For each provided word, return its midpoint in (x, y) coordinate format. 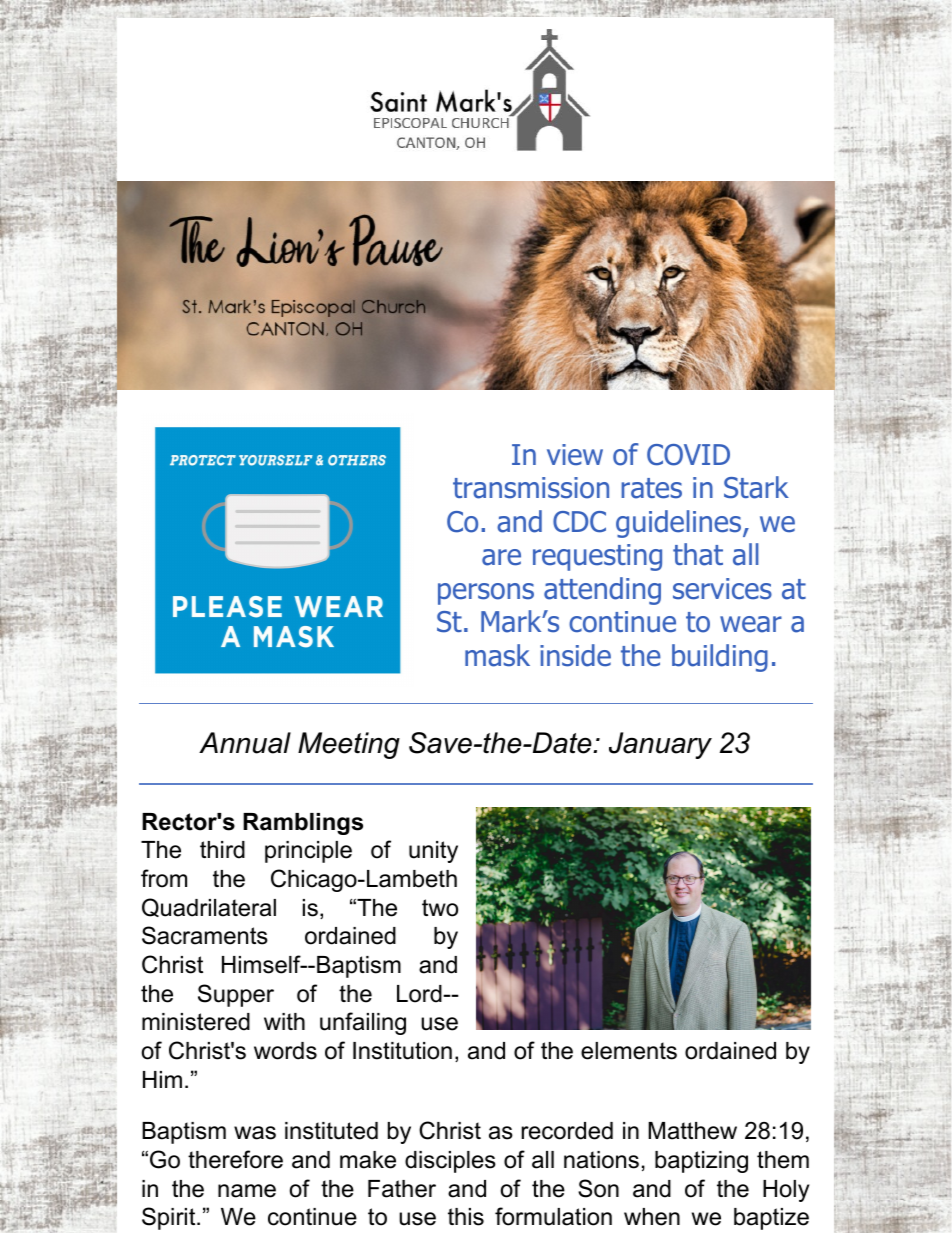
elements (629, 1051)
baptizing (701, 1162)
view (575, 455)
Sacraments (205, 935)
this (466, 1217)
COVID (688, 455)
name (247, 1191)
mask (497, 655)
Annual (245, 743)
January (660, 745)
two (440, 908)
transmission (531, 488)
